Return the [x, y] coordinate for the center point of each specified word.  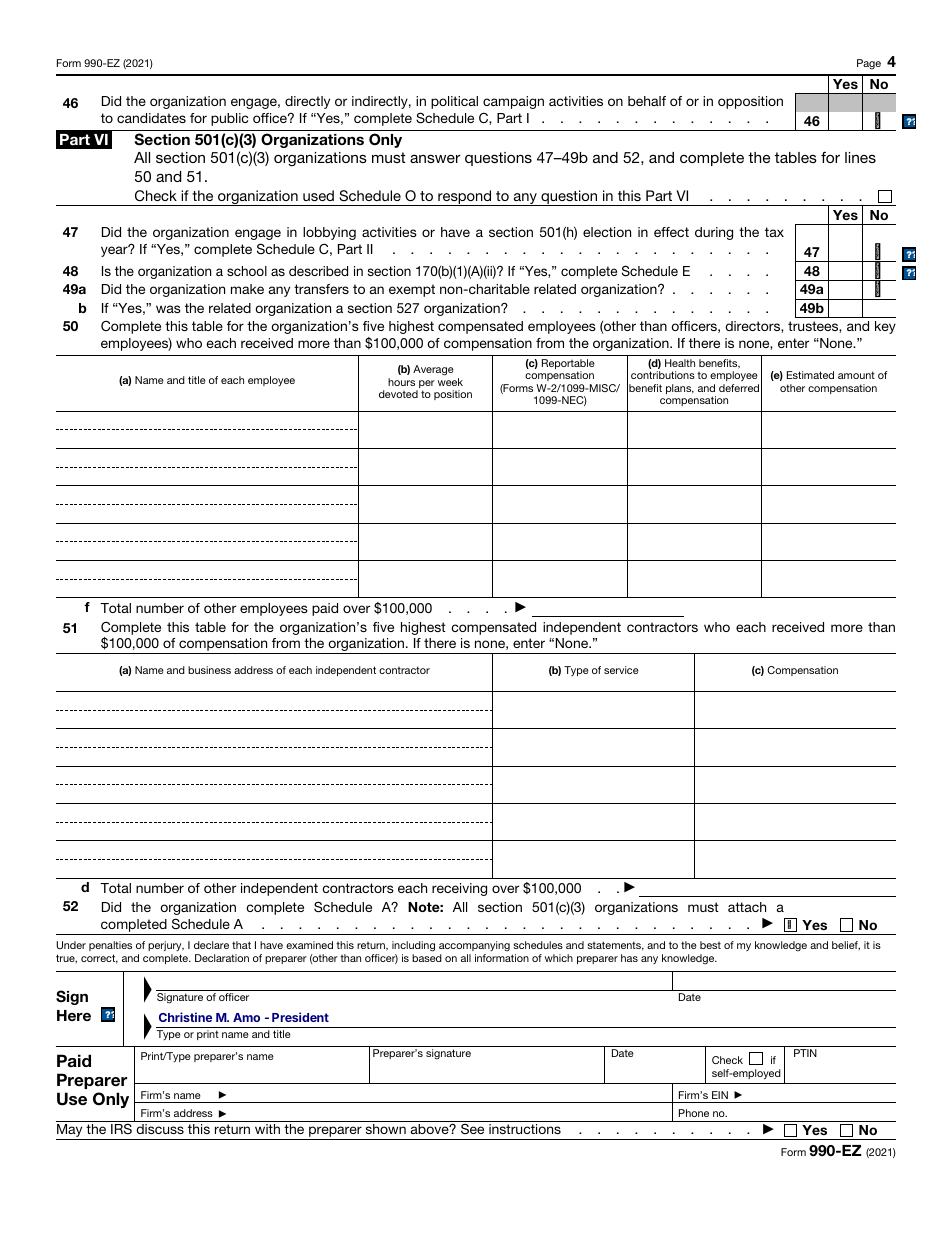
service [621, 670]
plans [680, 389]
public [229, 119]
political [454, 102]
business [209, 670]
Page [869, 64]
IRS [121, 1128]
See [472, 1129]
